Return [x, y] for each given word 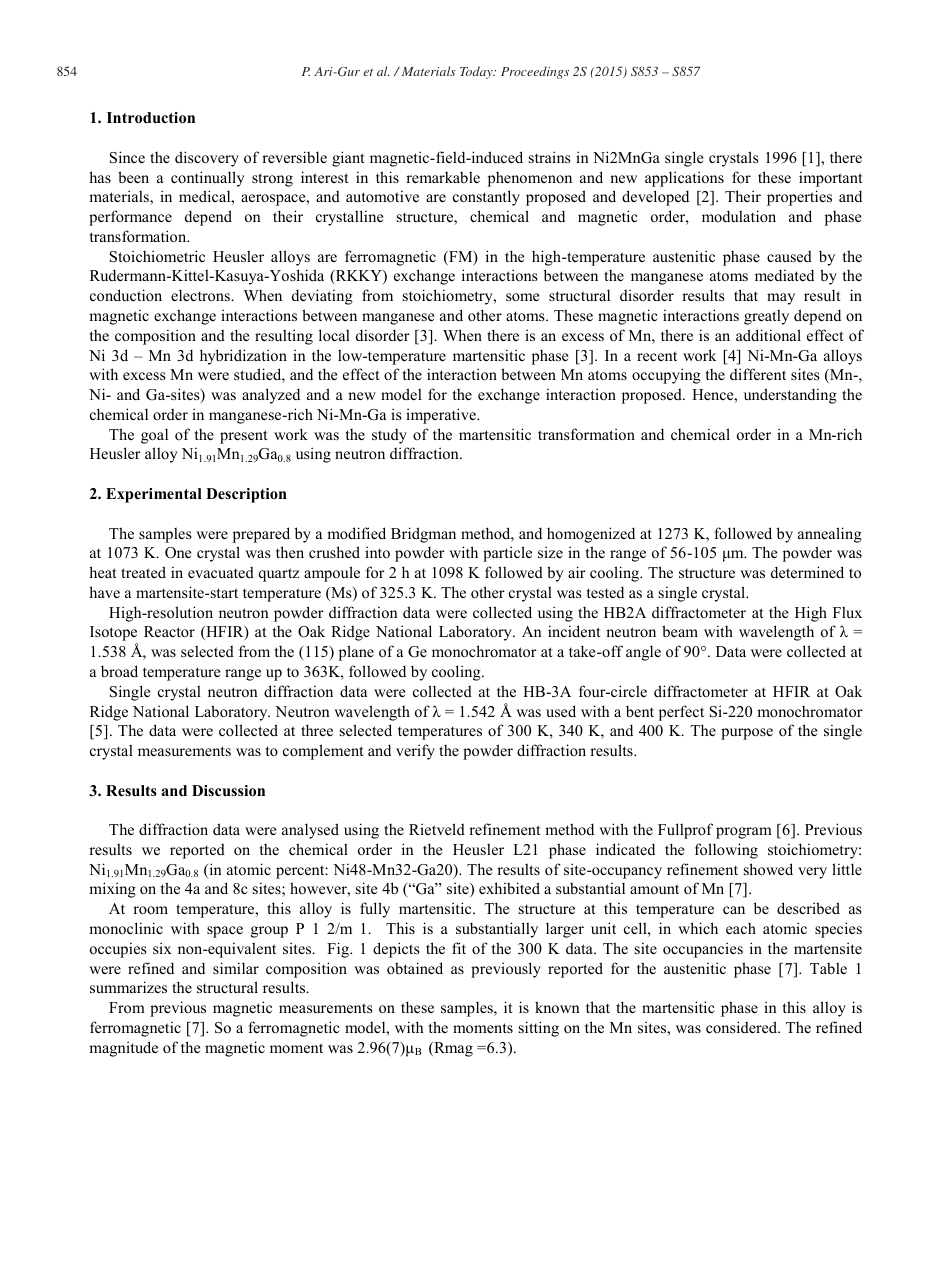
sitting [539, 1029]
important [830, 179]
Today [477, 72]
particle [507, 554]
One [178, 553]
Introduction [151, 118]
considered [743, 1027]
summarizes [128, 987]
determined [807, 572]
